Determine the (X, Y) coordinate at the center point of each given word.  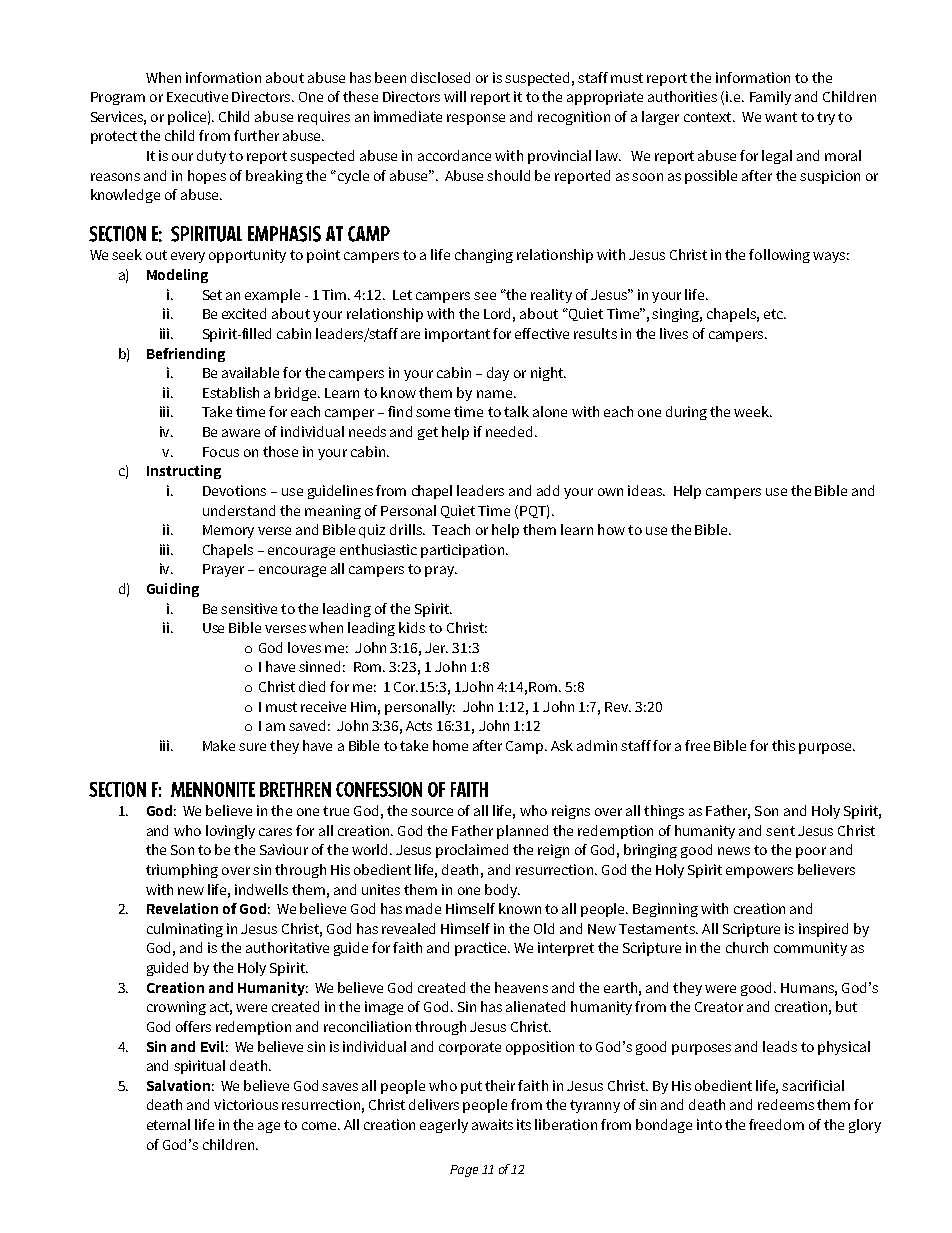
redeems (786, 1104)
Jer (436, 648)
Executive (197, 96)
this (783, 745)
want (781, 117)
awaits (492, 1124)
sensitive (249, 608)
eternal (168, 1124)
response (476, 119)
